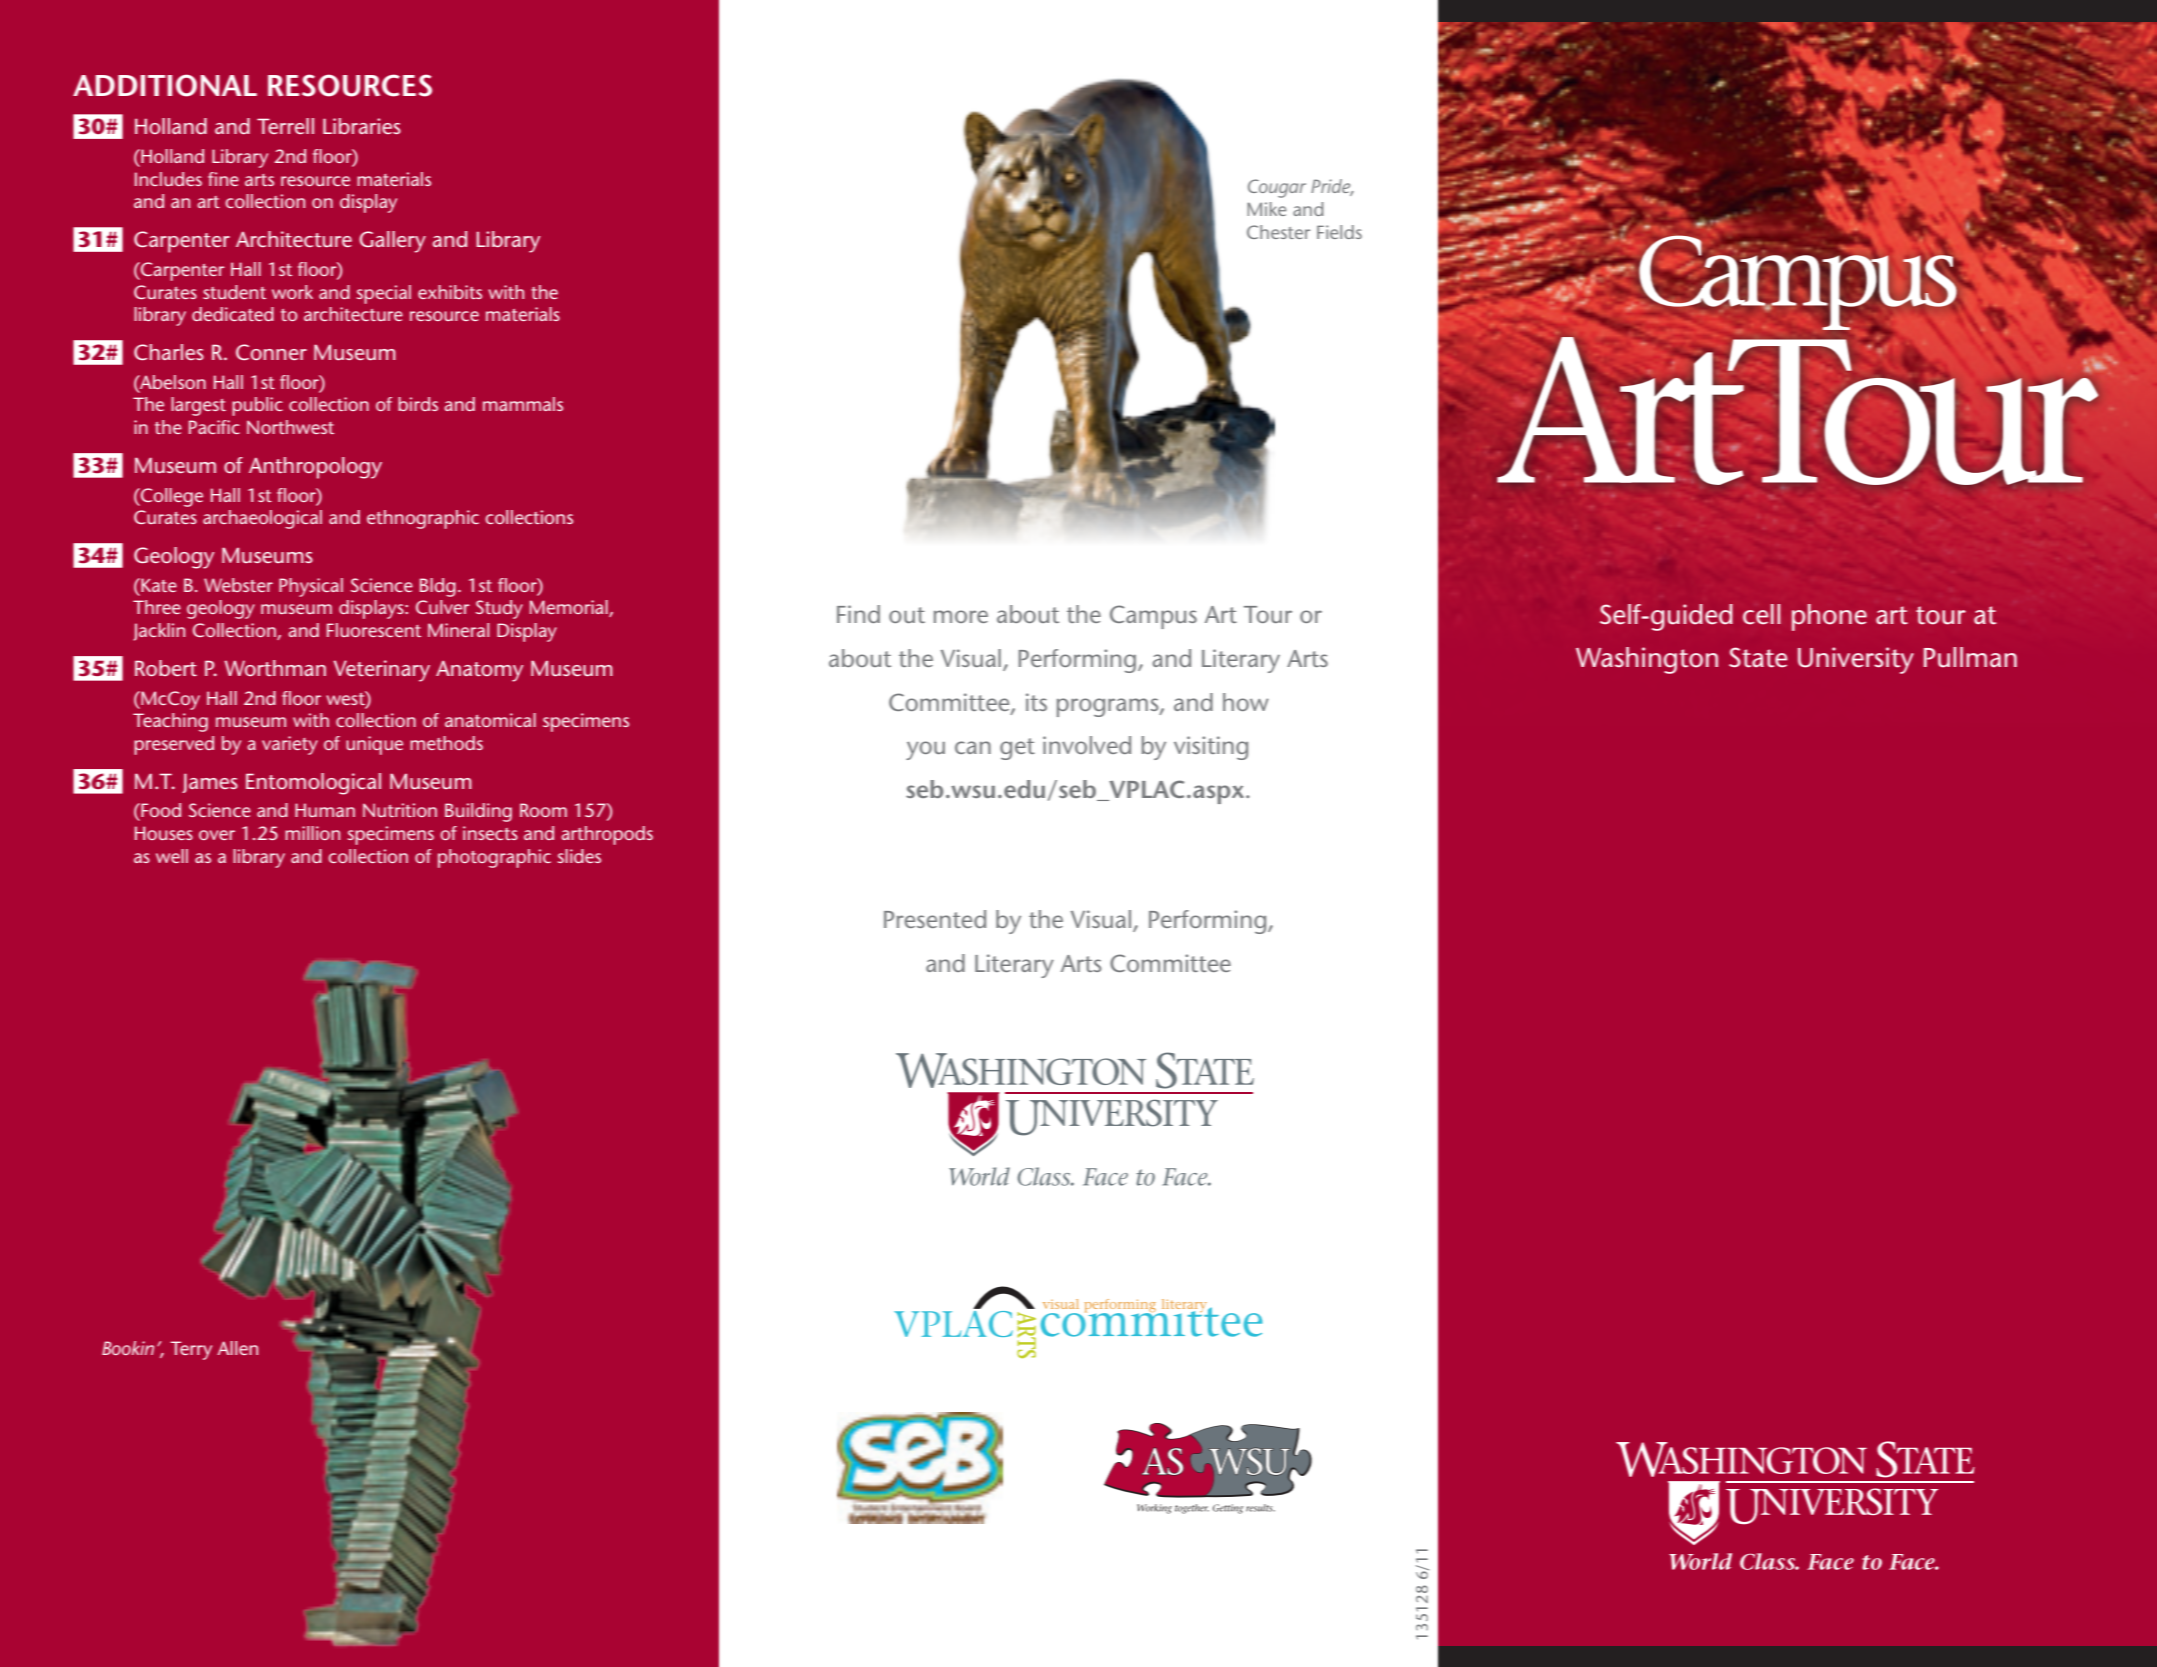 This screenshot has width=2157, height=1667. What do you see at coordinates (579, 856) in the screenshot?
I see `slides` at bounding box center [579, 856].
